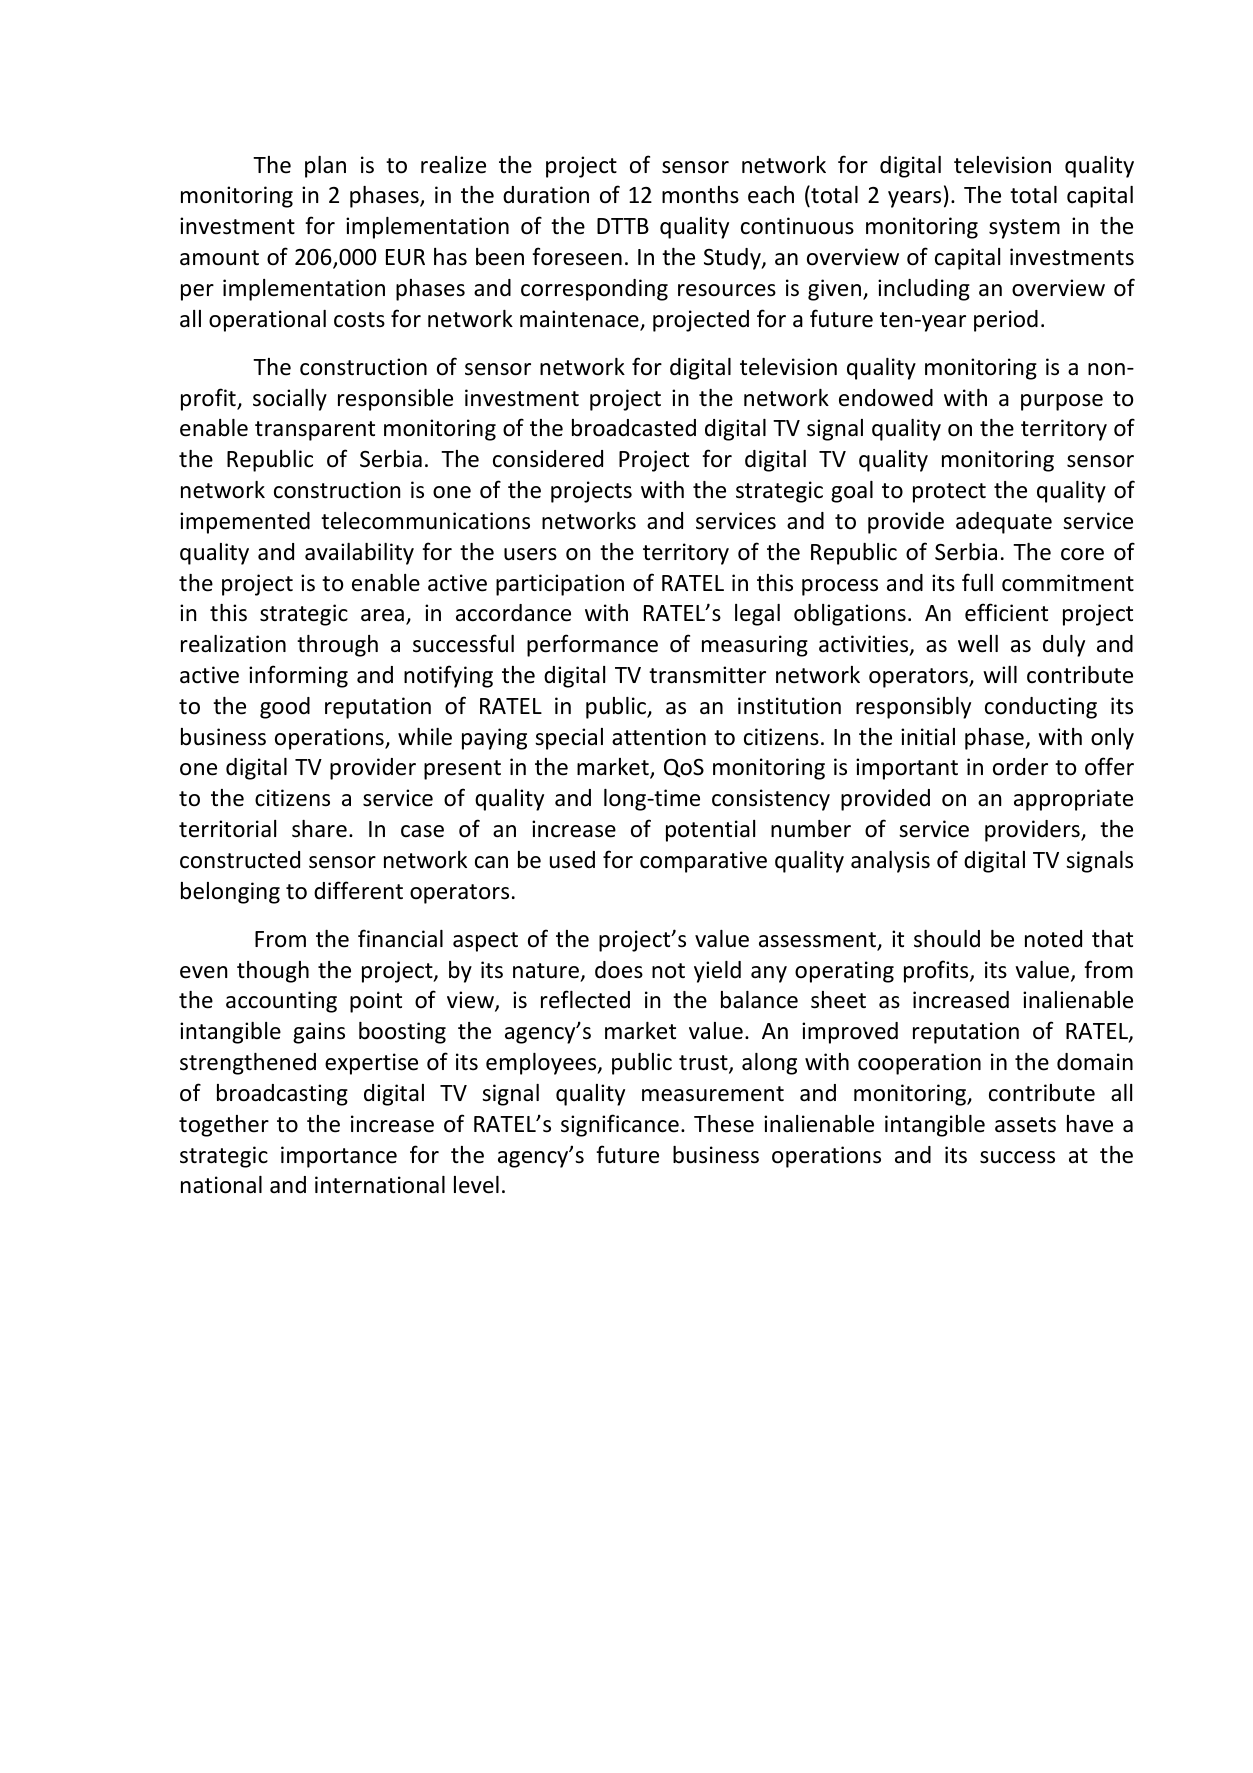  I want to click on significance, so click(620, 1125).
